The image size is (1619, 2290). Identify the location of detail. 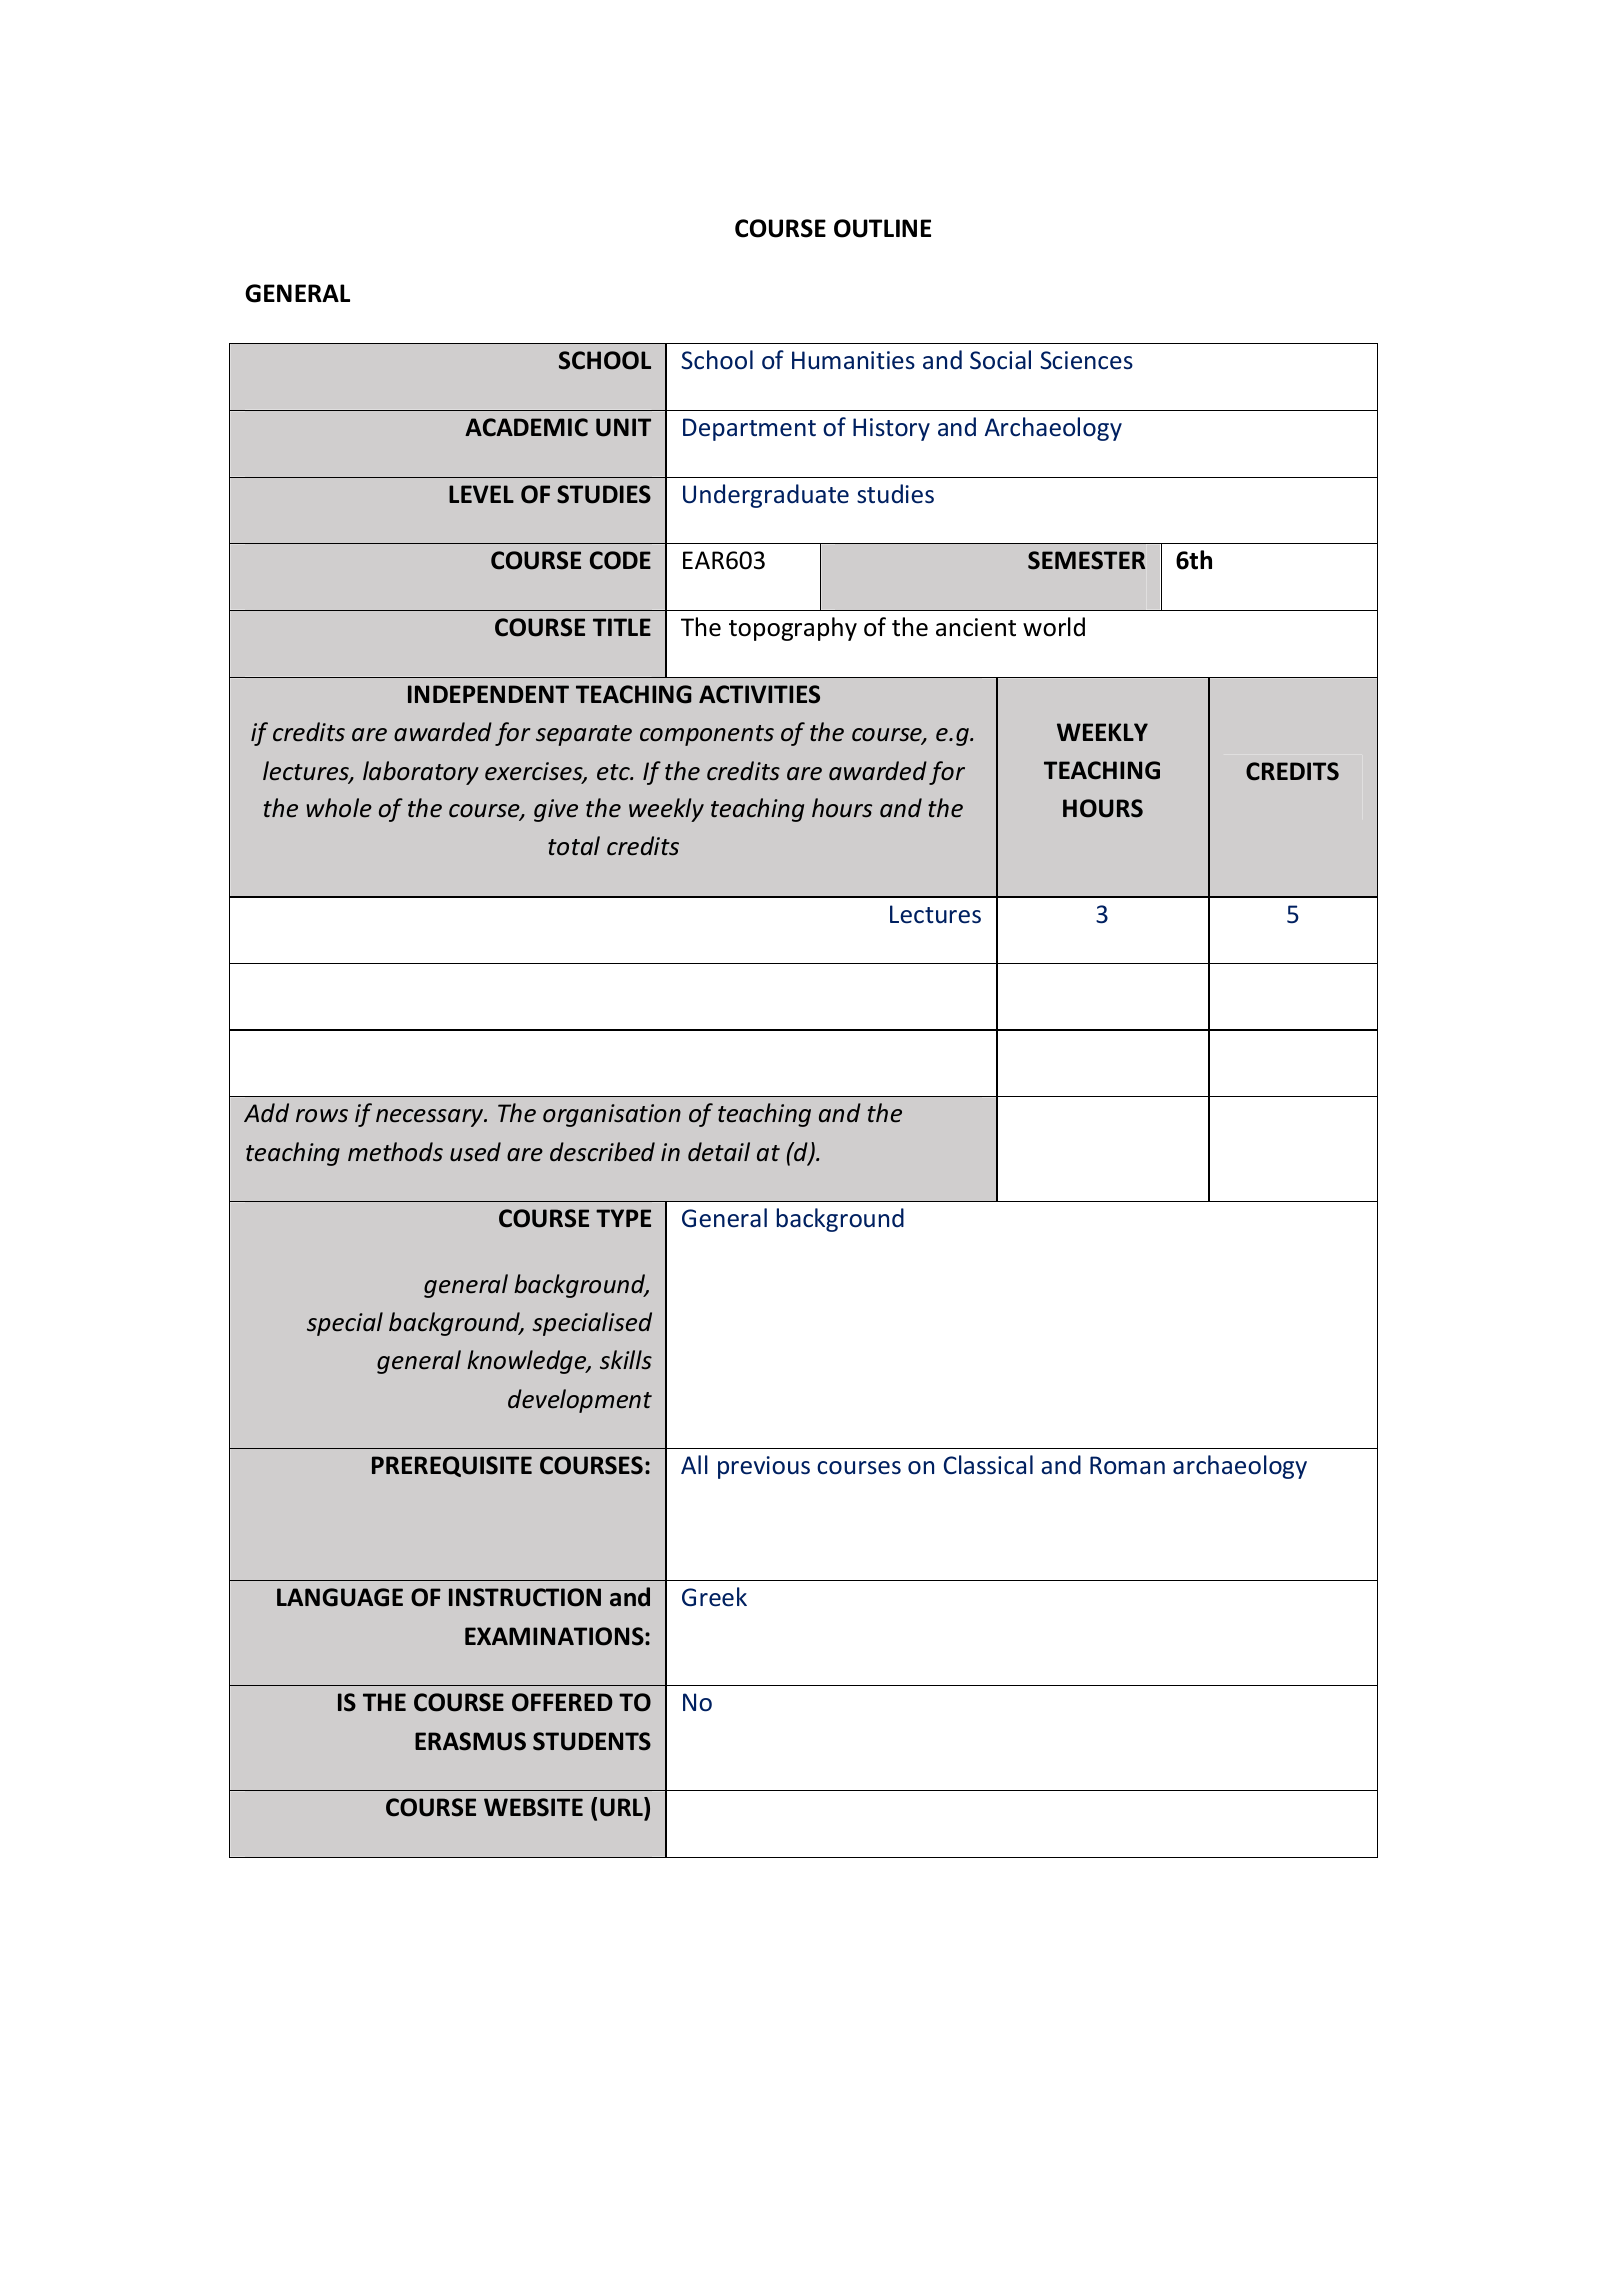
(719, 1151).
